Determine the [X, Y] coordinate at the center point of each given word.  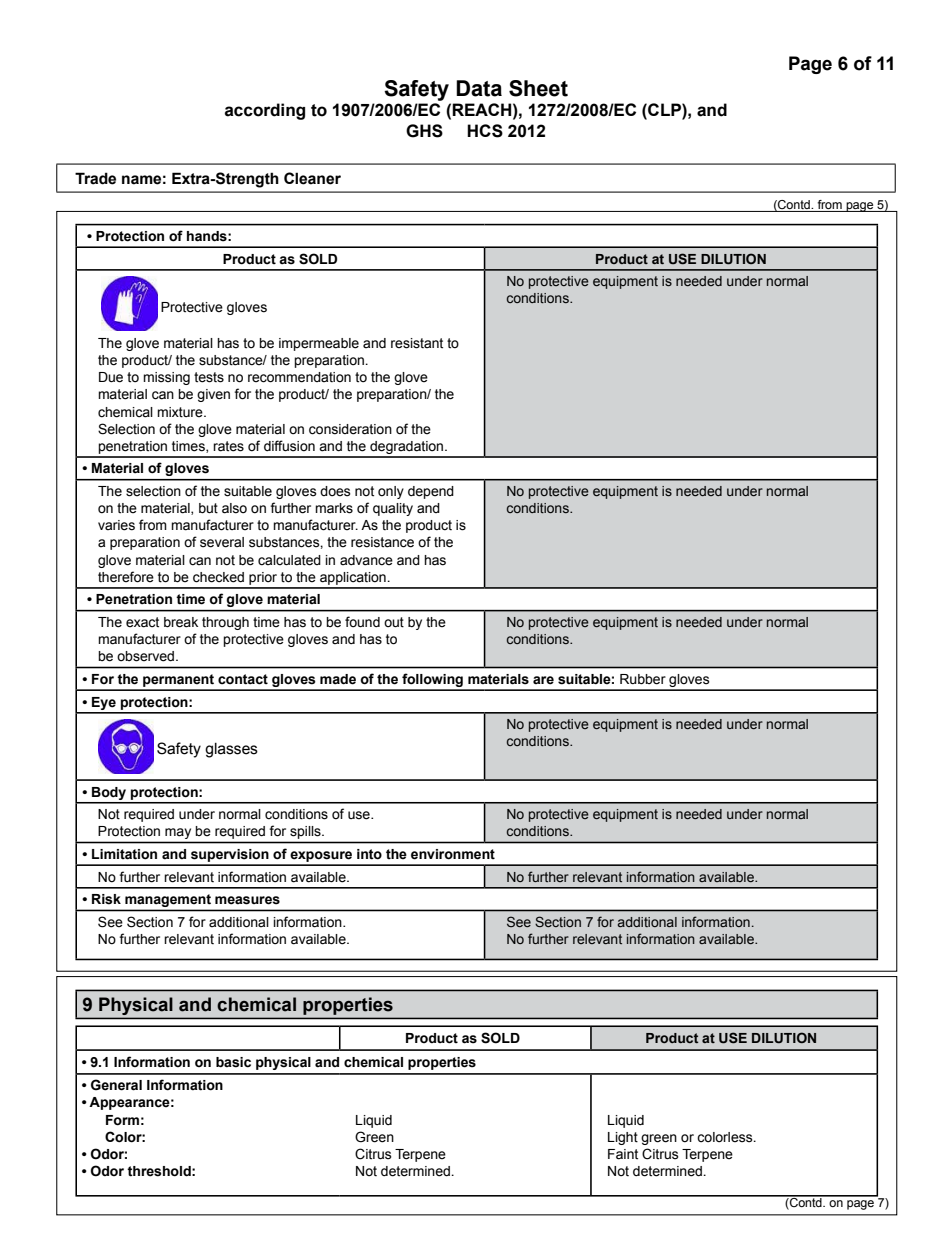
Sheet [538, 88]
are [543, 680]
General [116, 1085]
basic [233, 1062]
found [362, 622]
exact [142, 622]
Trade [95, 178]
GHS [424, 131]
